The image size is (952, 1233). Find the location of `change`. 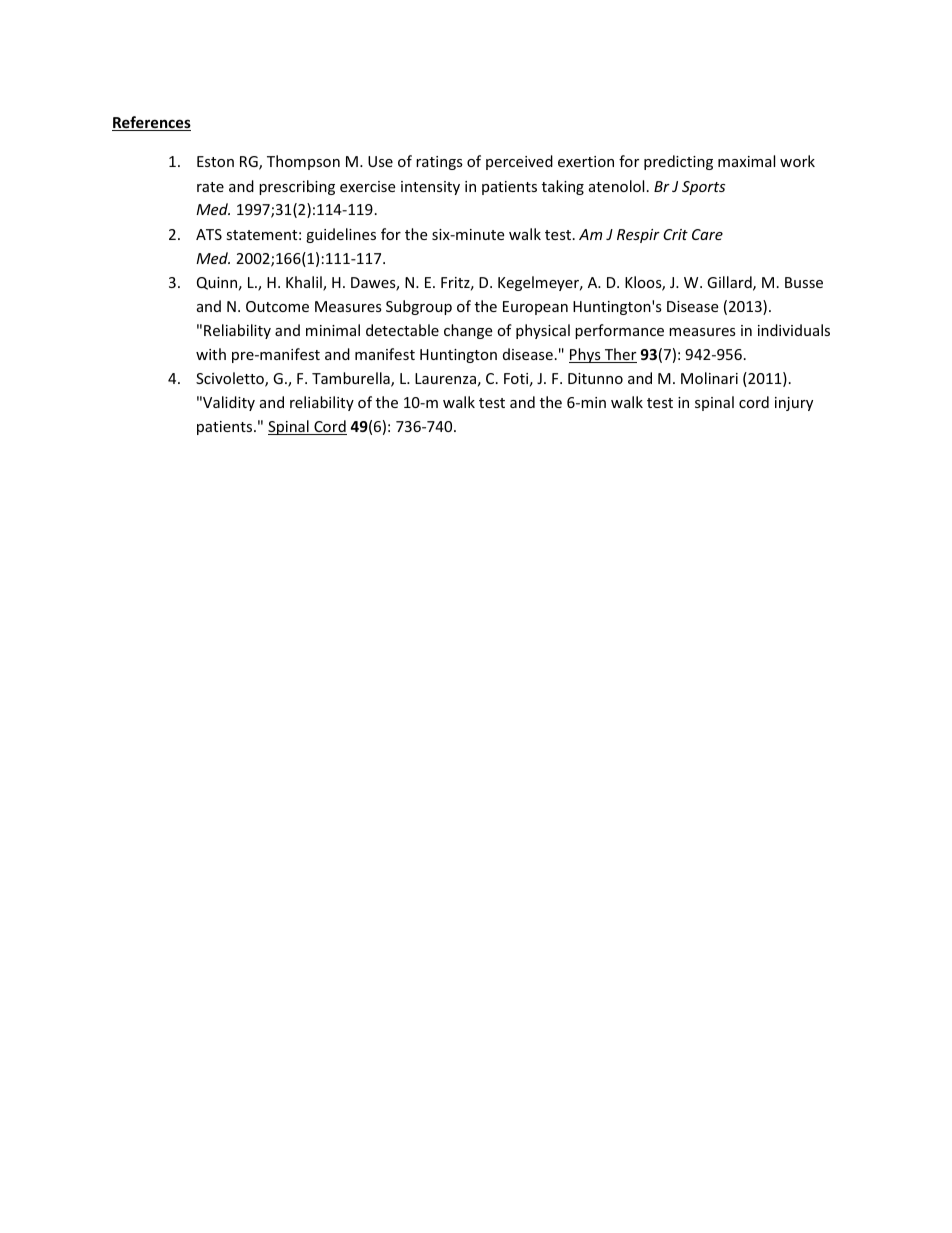

change is located at coordinates (468, 331).
